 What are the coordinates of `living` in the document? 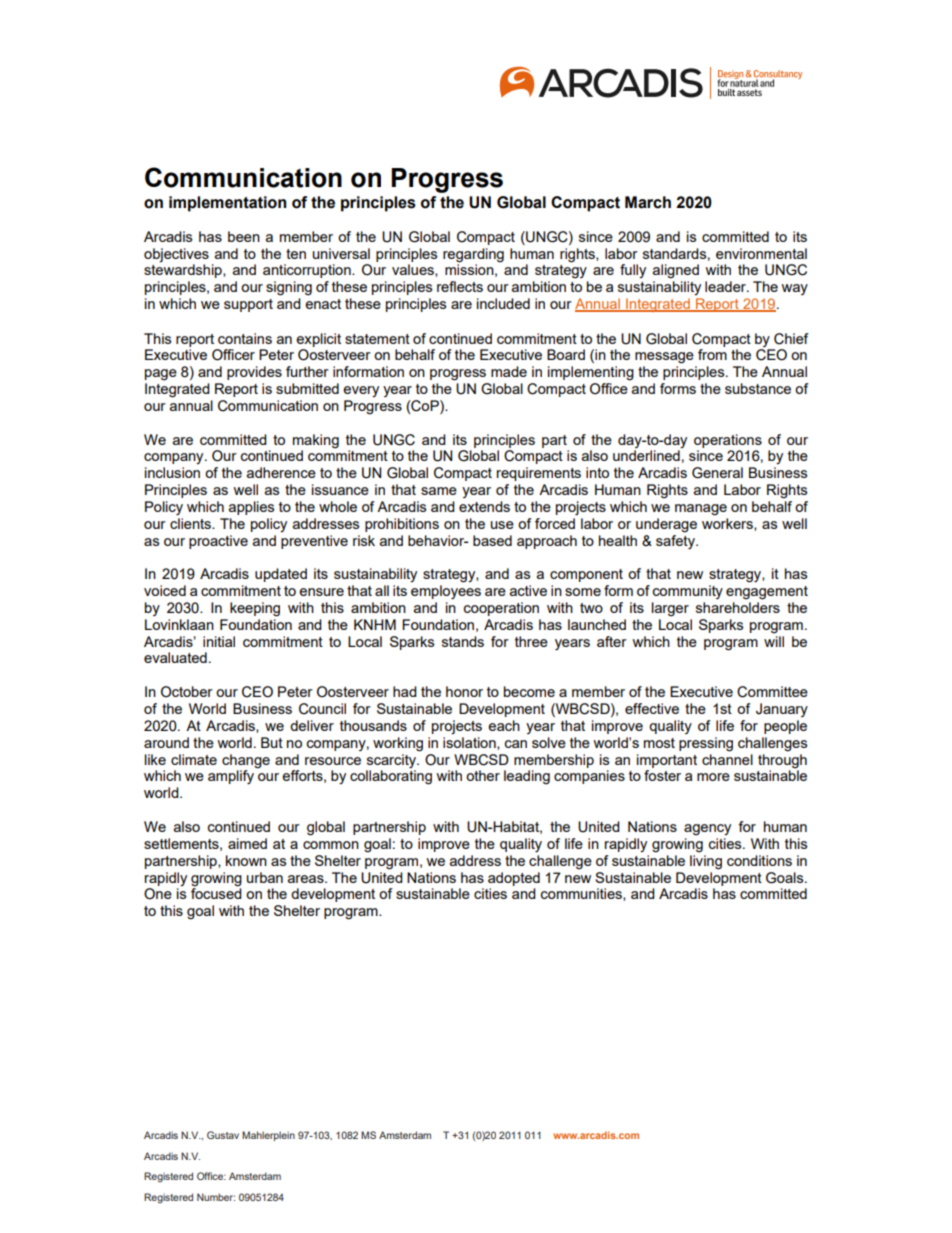 It's located at (706, 862).
